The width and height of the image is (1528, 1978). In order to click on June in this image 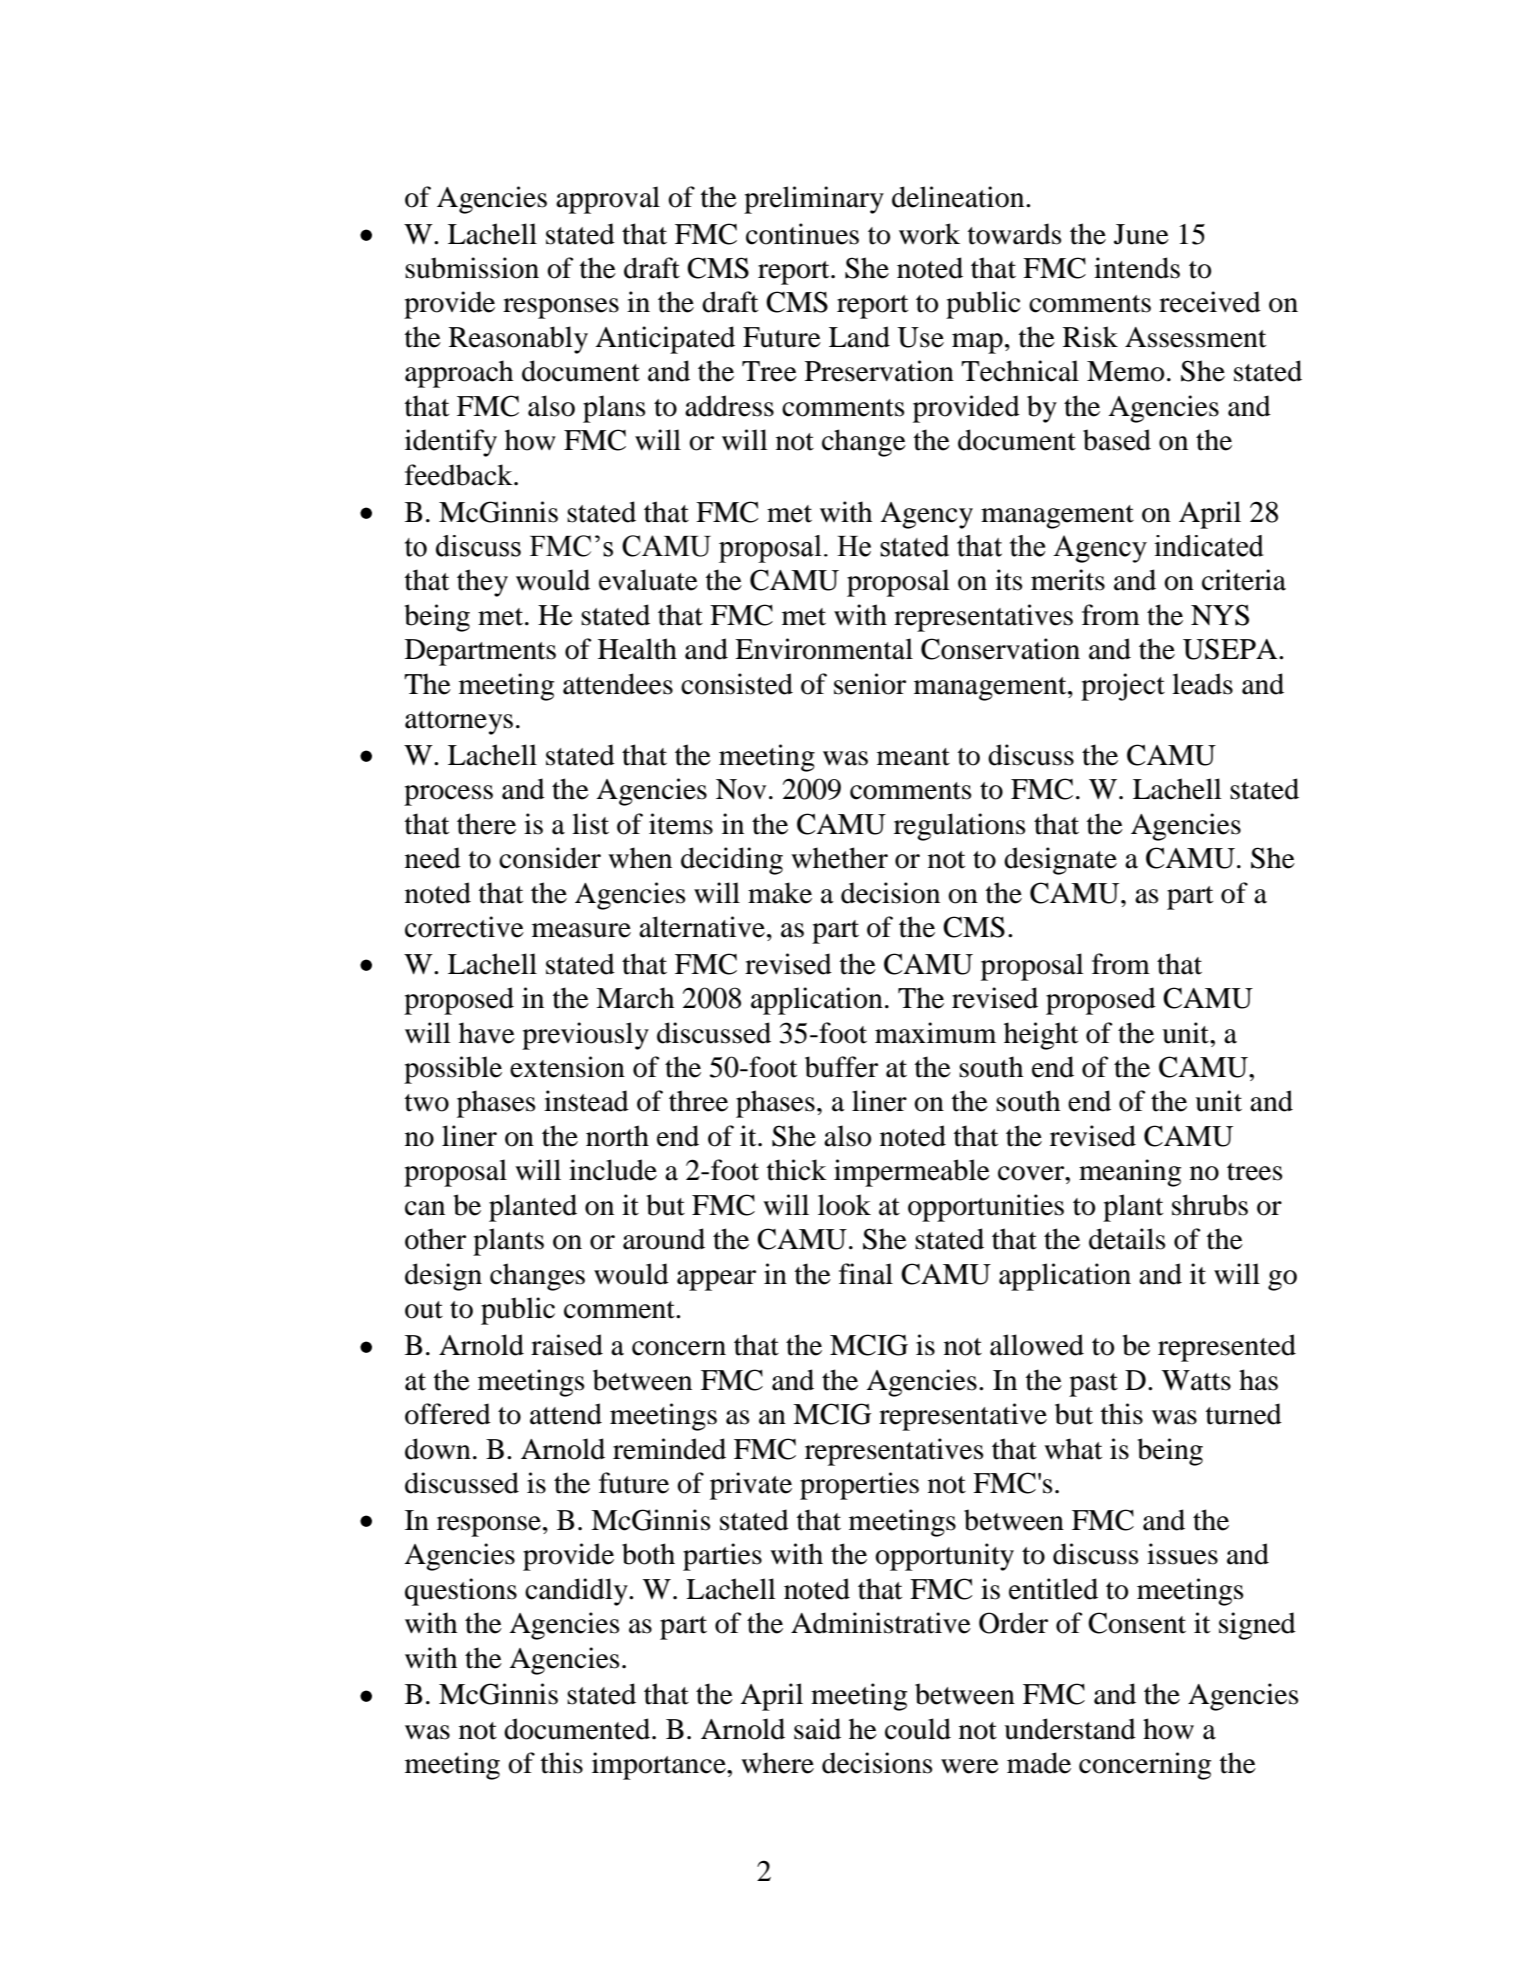, I will do `click(1141, 234)`.
